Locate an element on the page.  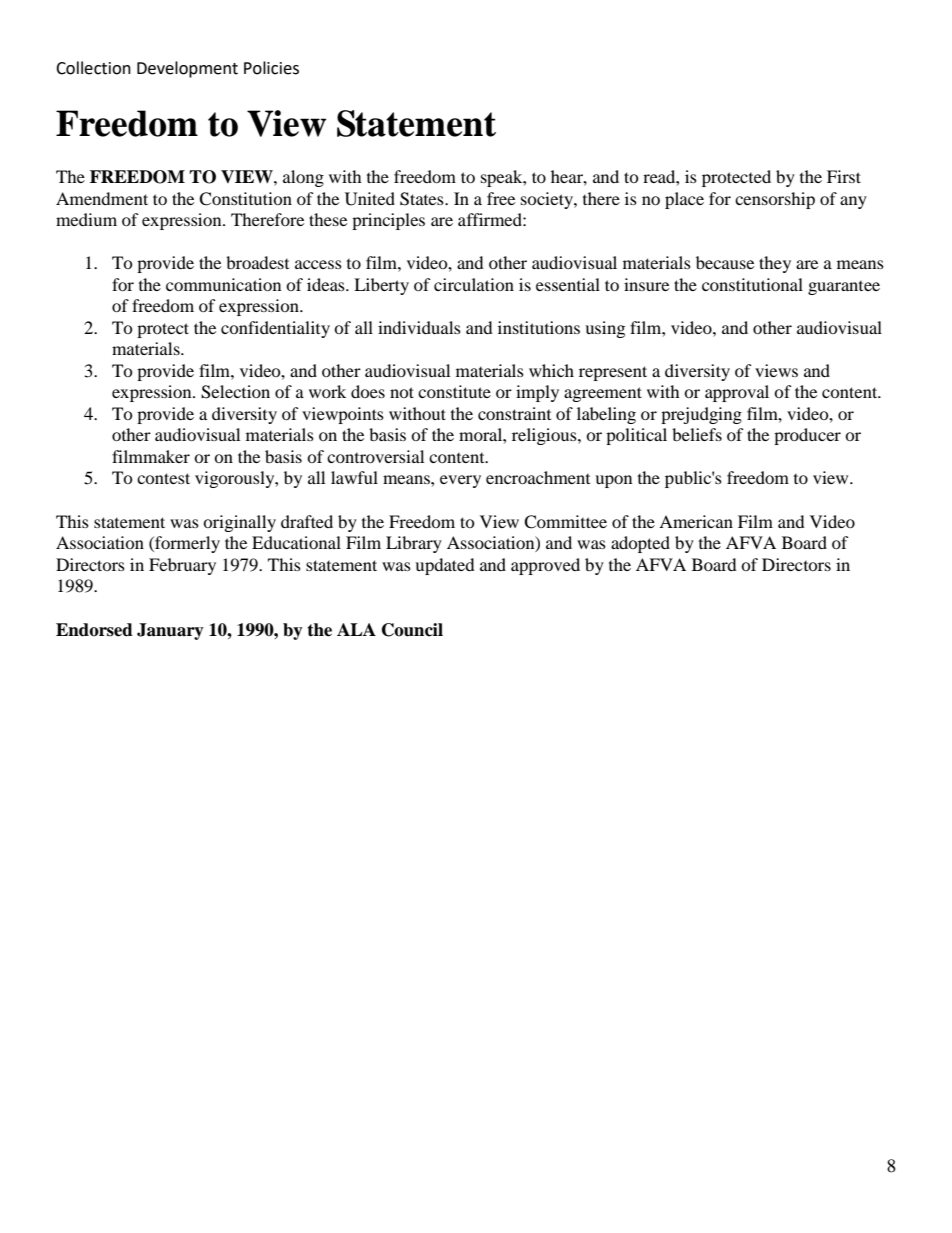
First is located at coordinates (844, 176).
